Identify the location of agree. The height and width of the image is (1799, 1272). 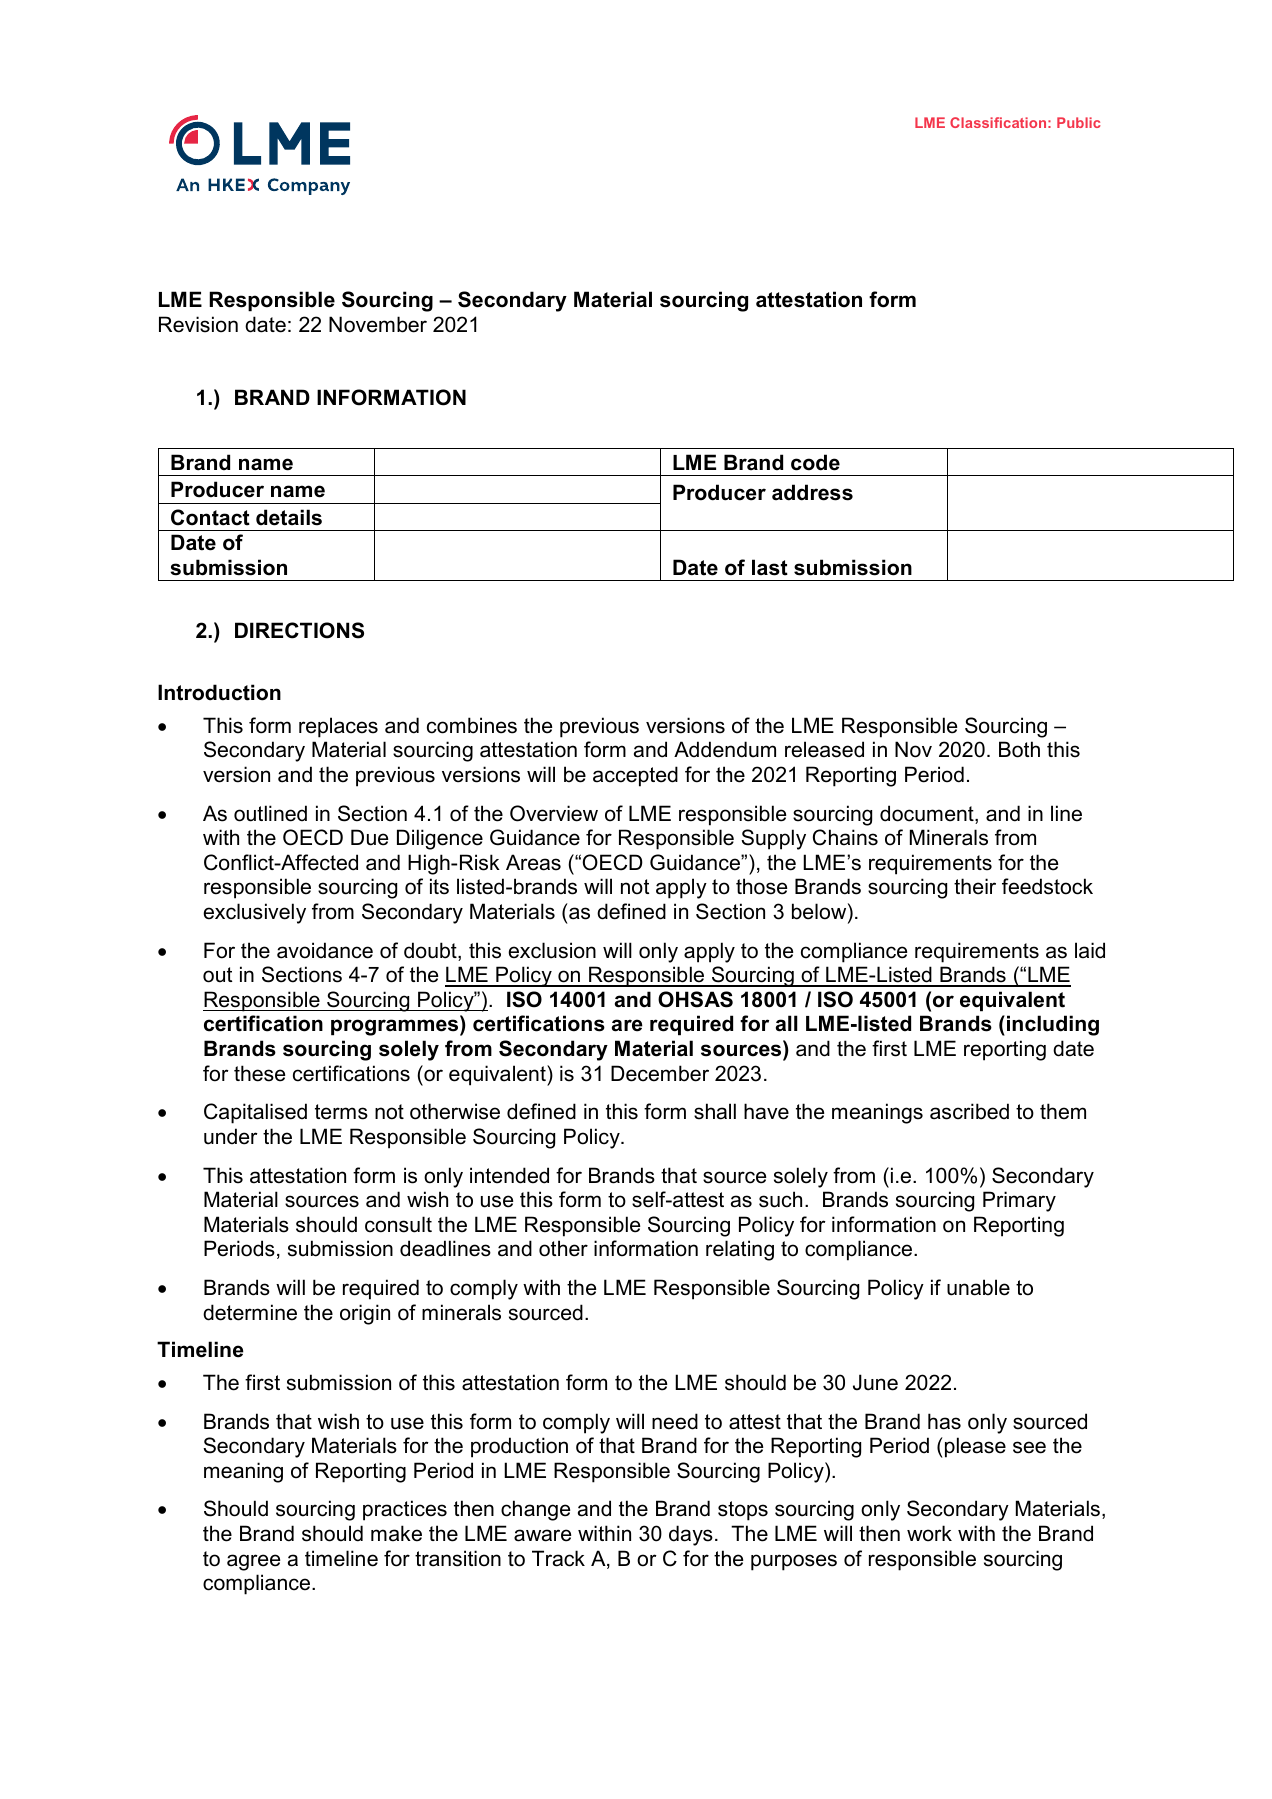
(253, 1562).
